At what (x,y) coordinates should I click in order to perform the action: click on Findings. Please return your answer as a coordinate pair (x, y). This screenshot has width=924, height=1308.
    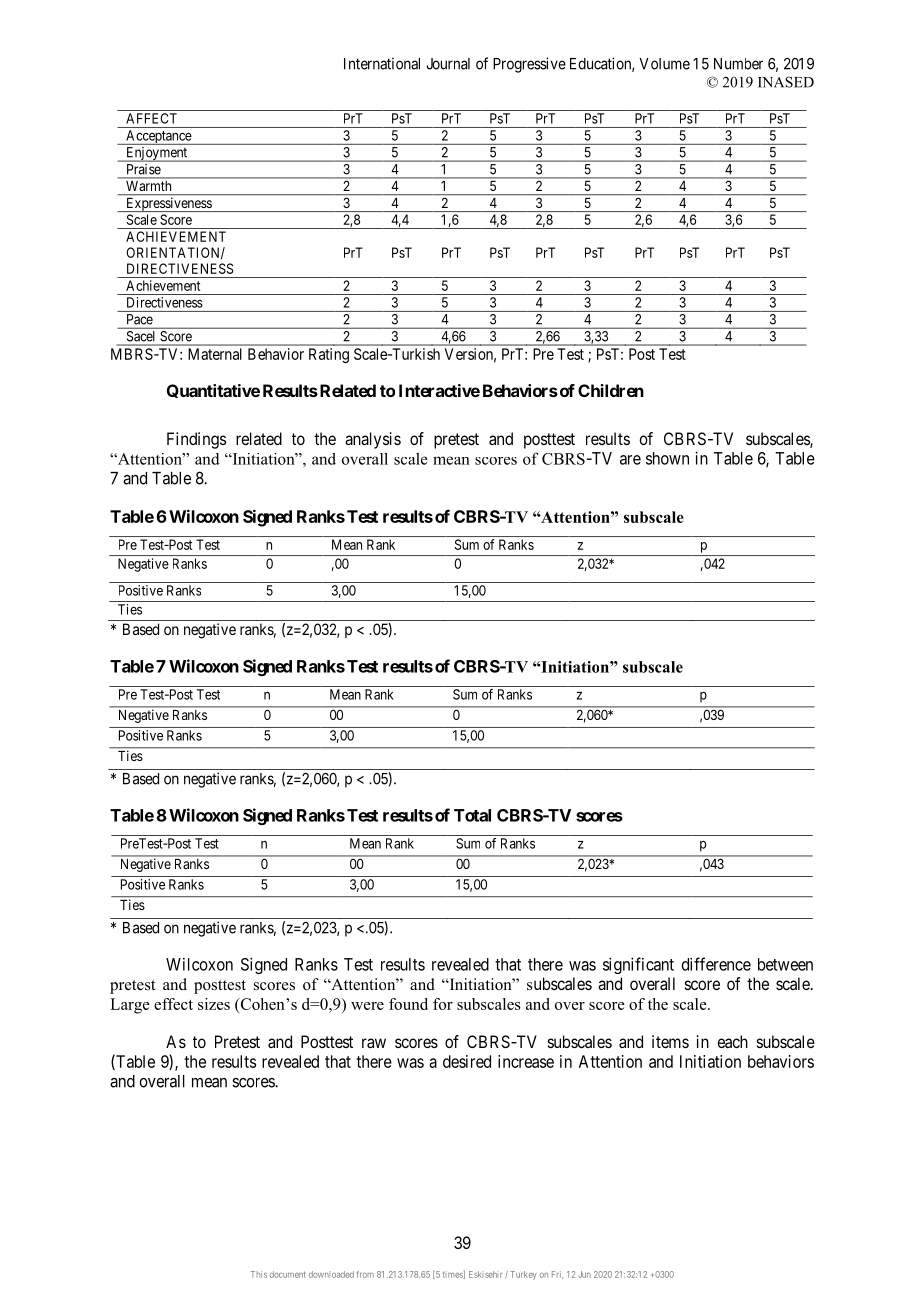
    Looking at the image, I should click on (196, 440).
